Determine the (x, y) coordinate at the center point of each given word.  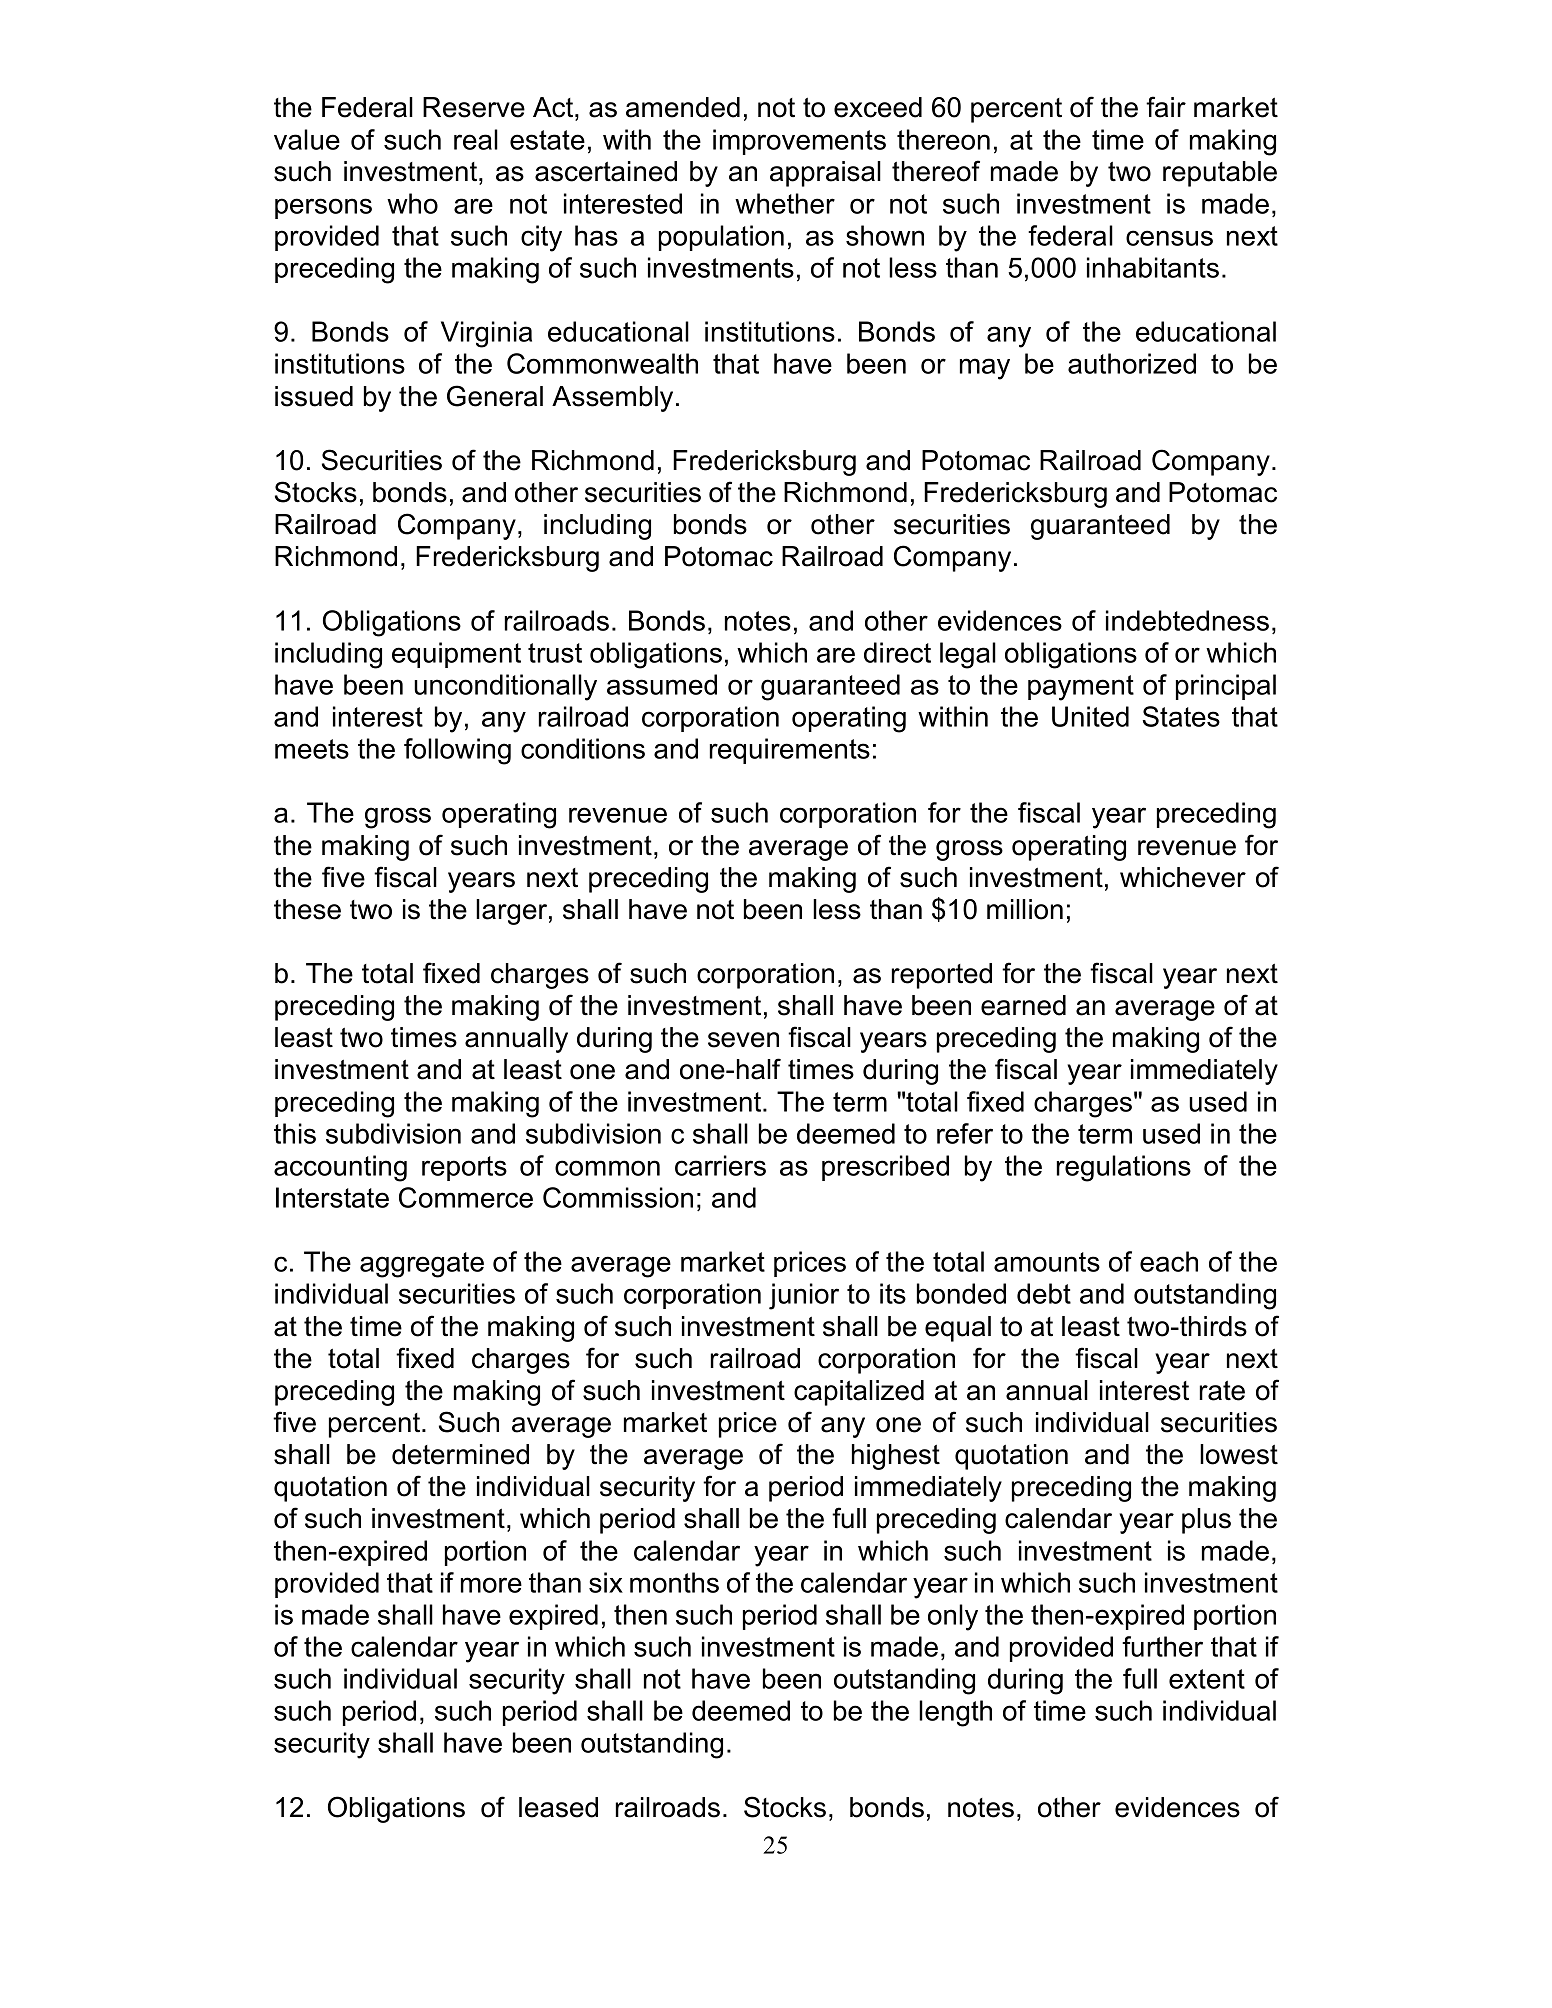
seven (743, 1040)
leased (558, 1807)
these (307, 909)
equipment (456, 655)
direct (897, 652)
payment (1081, 688)
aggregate (422, 1265)
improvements (799, 142)
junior (804, 1296)
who (412, 203)
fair (1166, 107)
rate (1222, 1391)
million (1025, 909)
